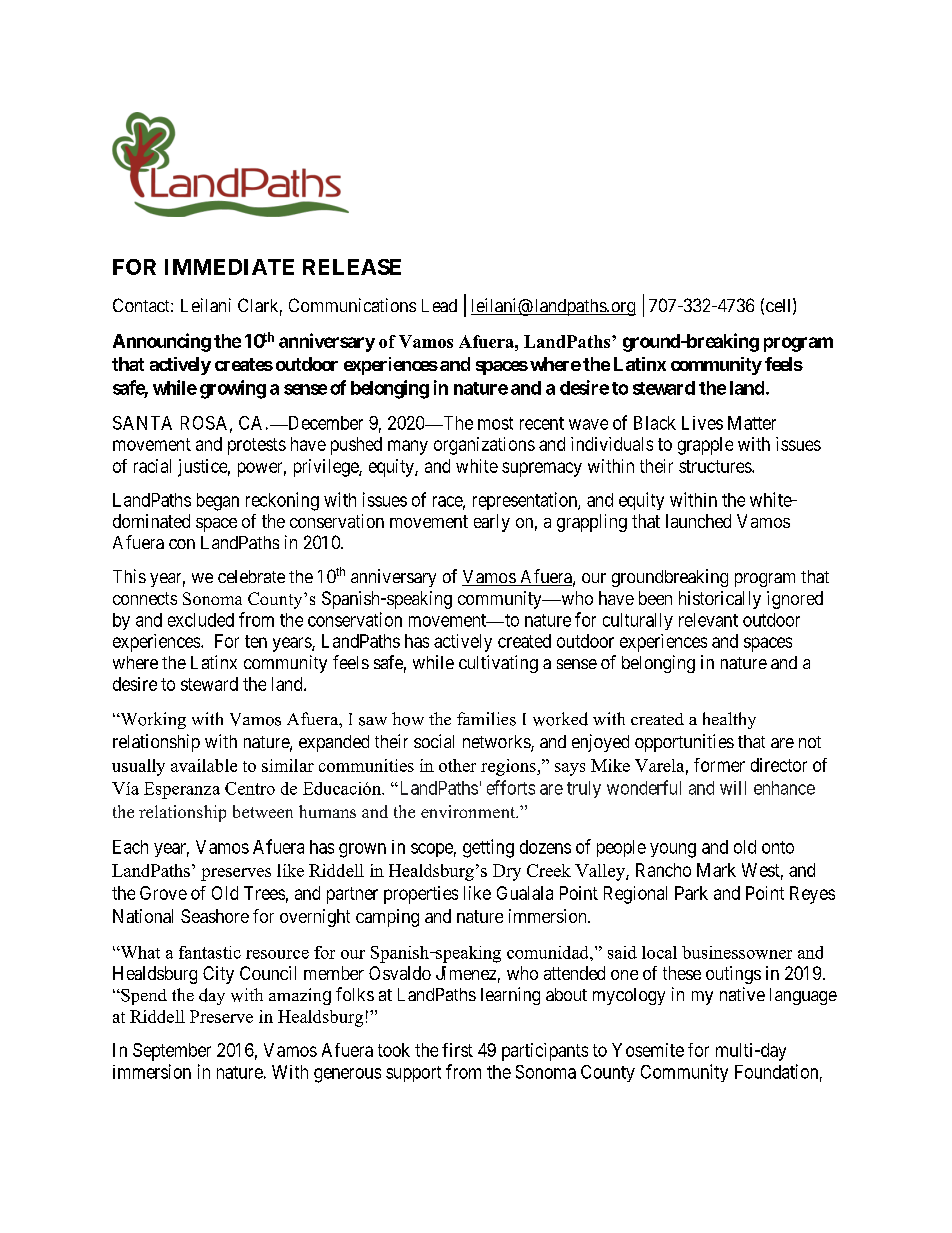 This document has height=1233, width=952. What do you see at coordinates (492, 523) in the document?
I see `early` at bounding box center [492, 523].
